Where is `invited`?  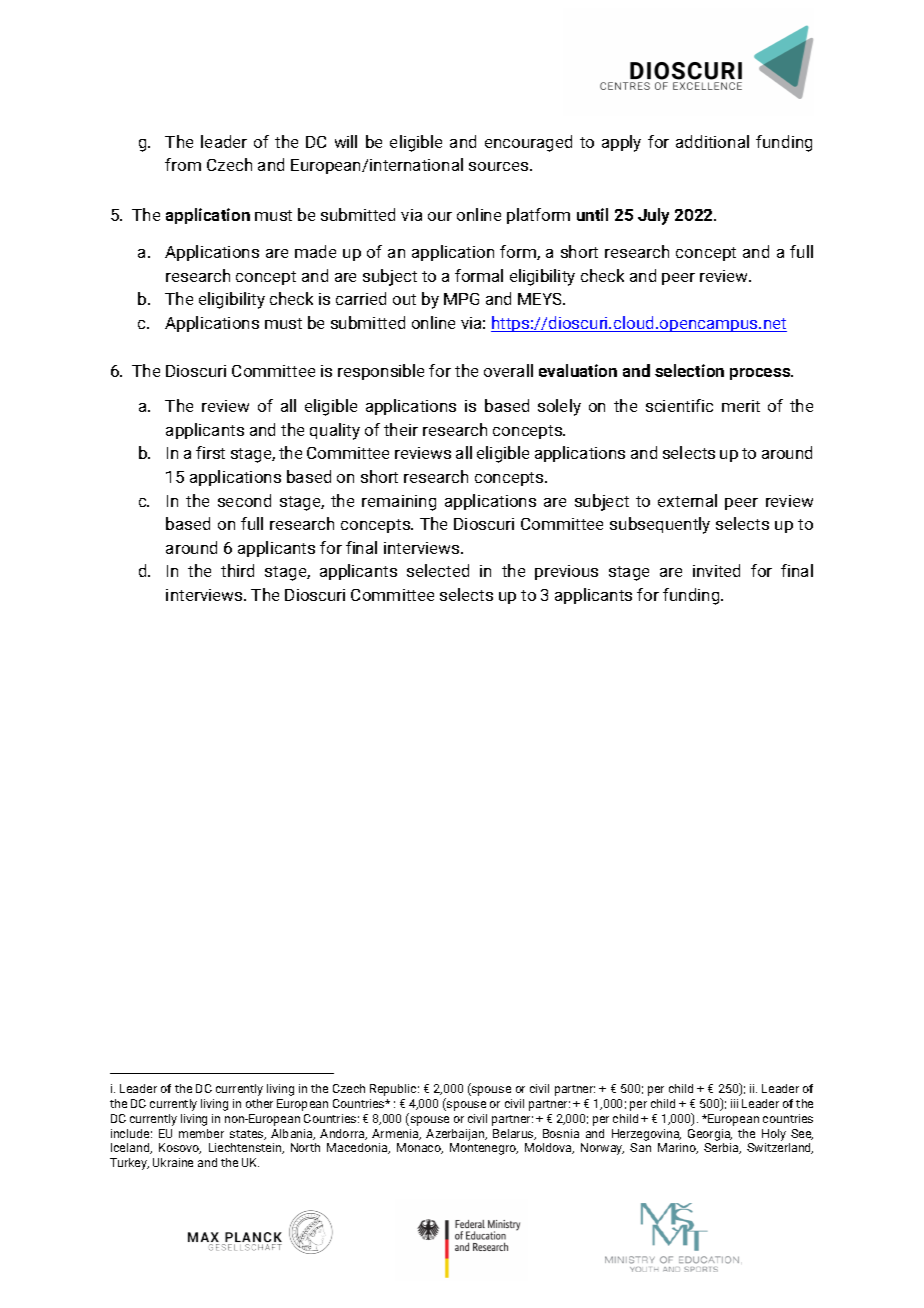
invited is located at coordinates (716, 570).
